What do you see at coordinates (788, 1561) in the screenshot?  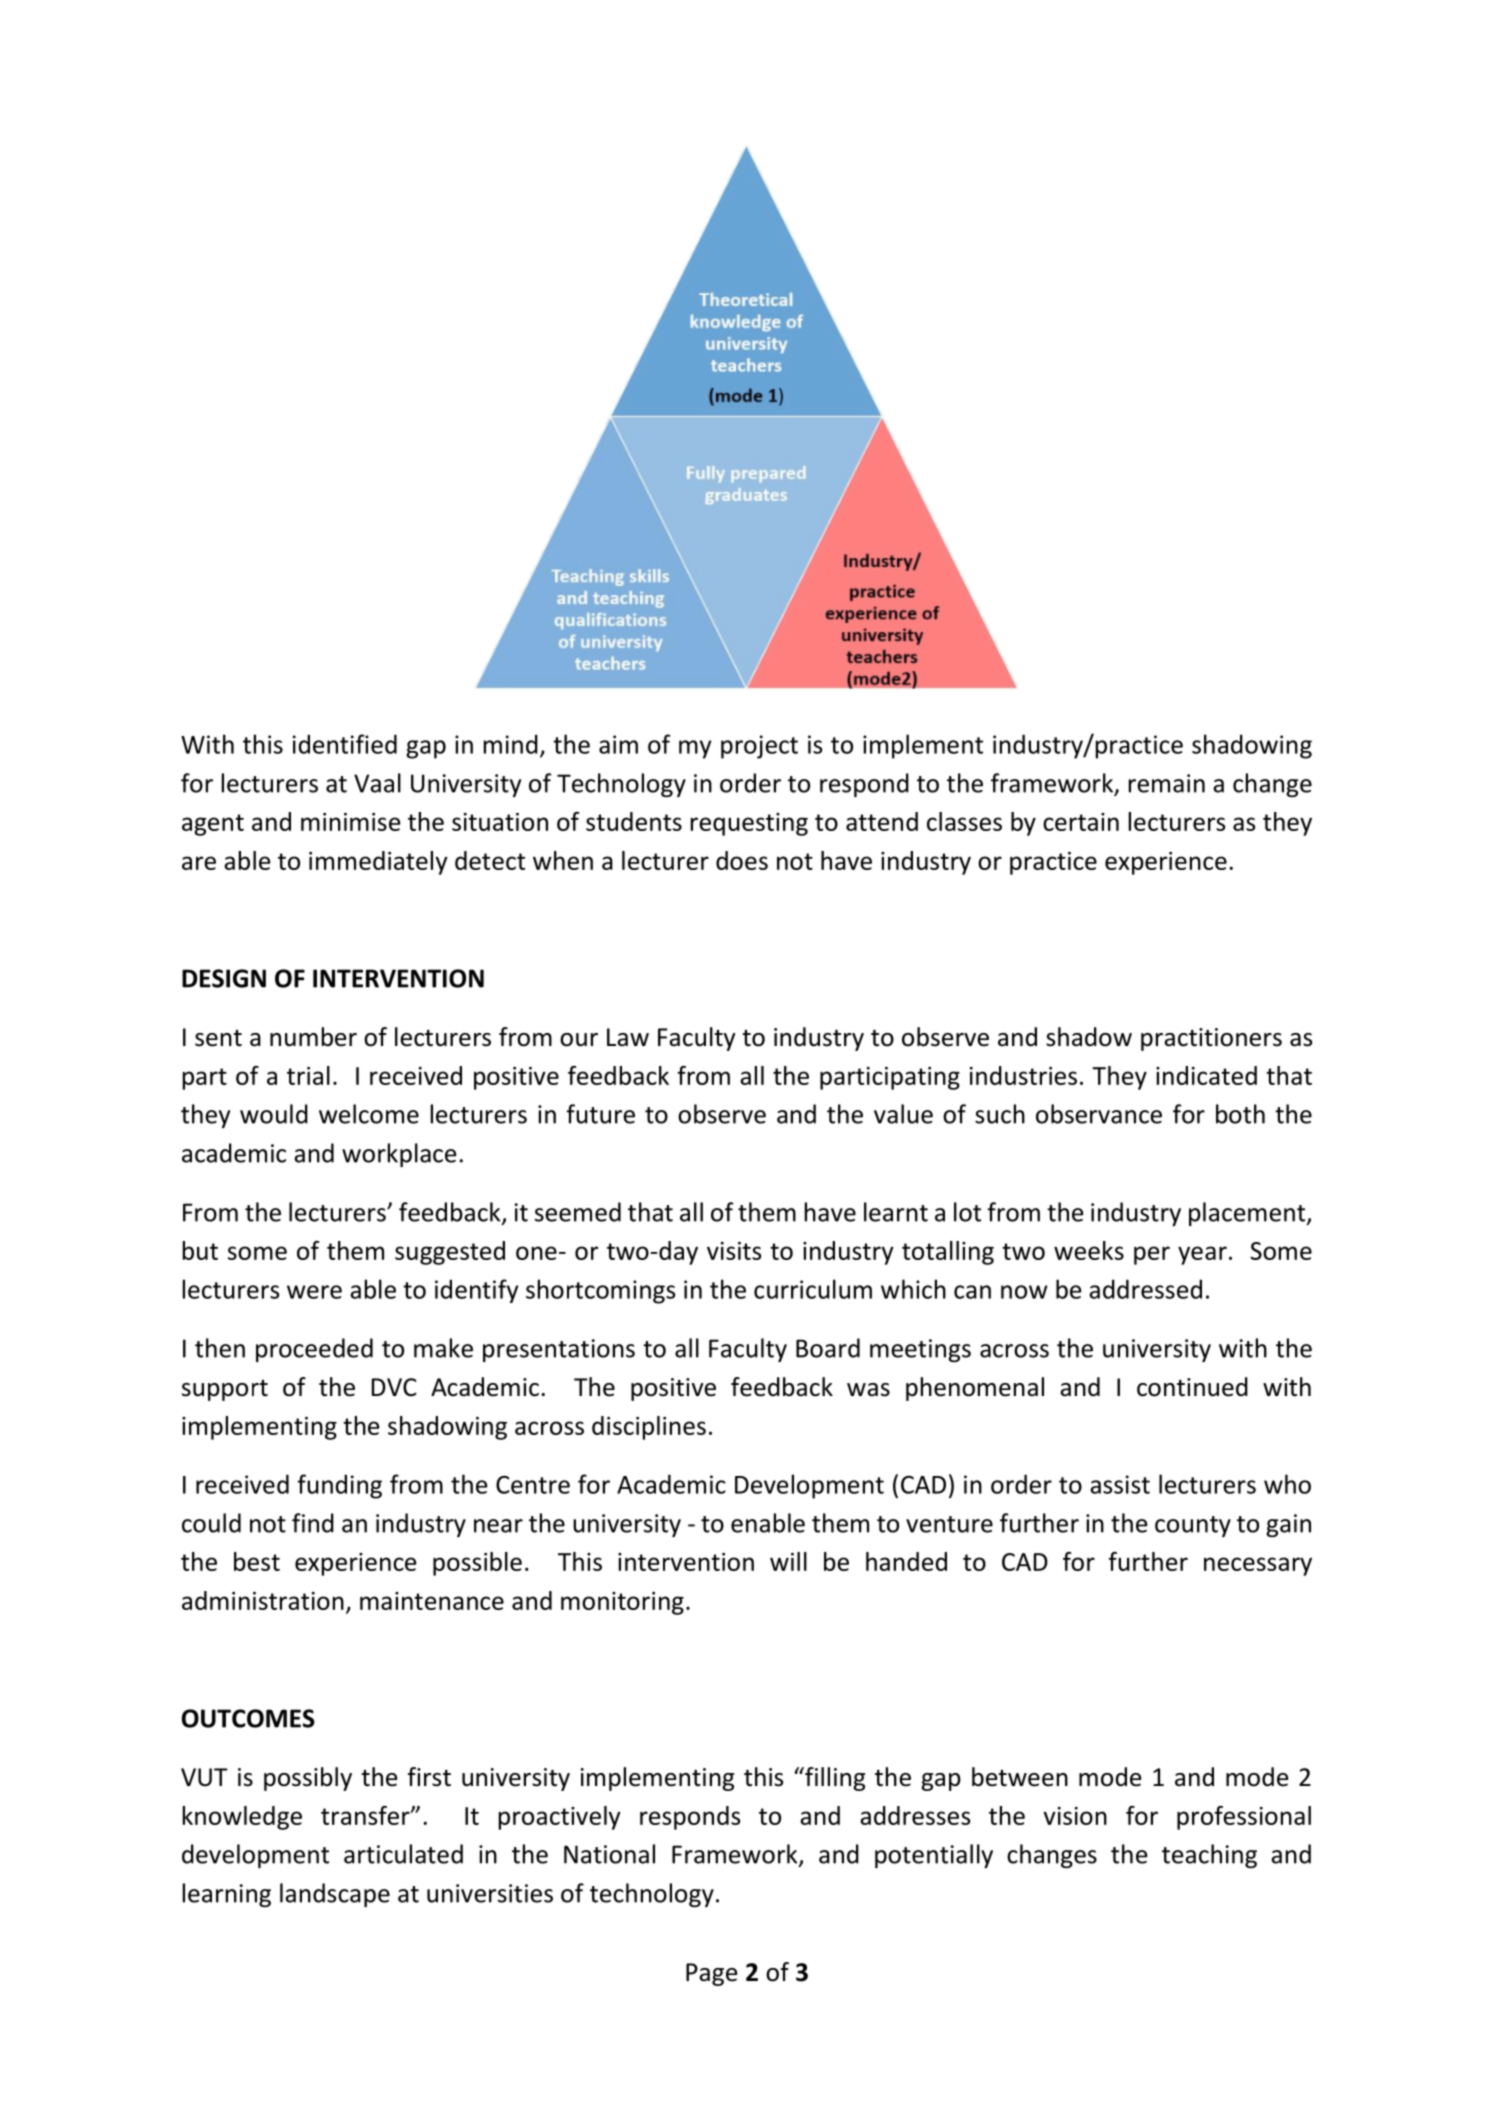 I see `will` at bounding box center [788, 1561].
